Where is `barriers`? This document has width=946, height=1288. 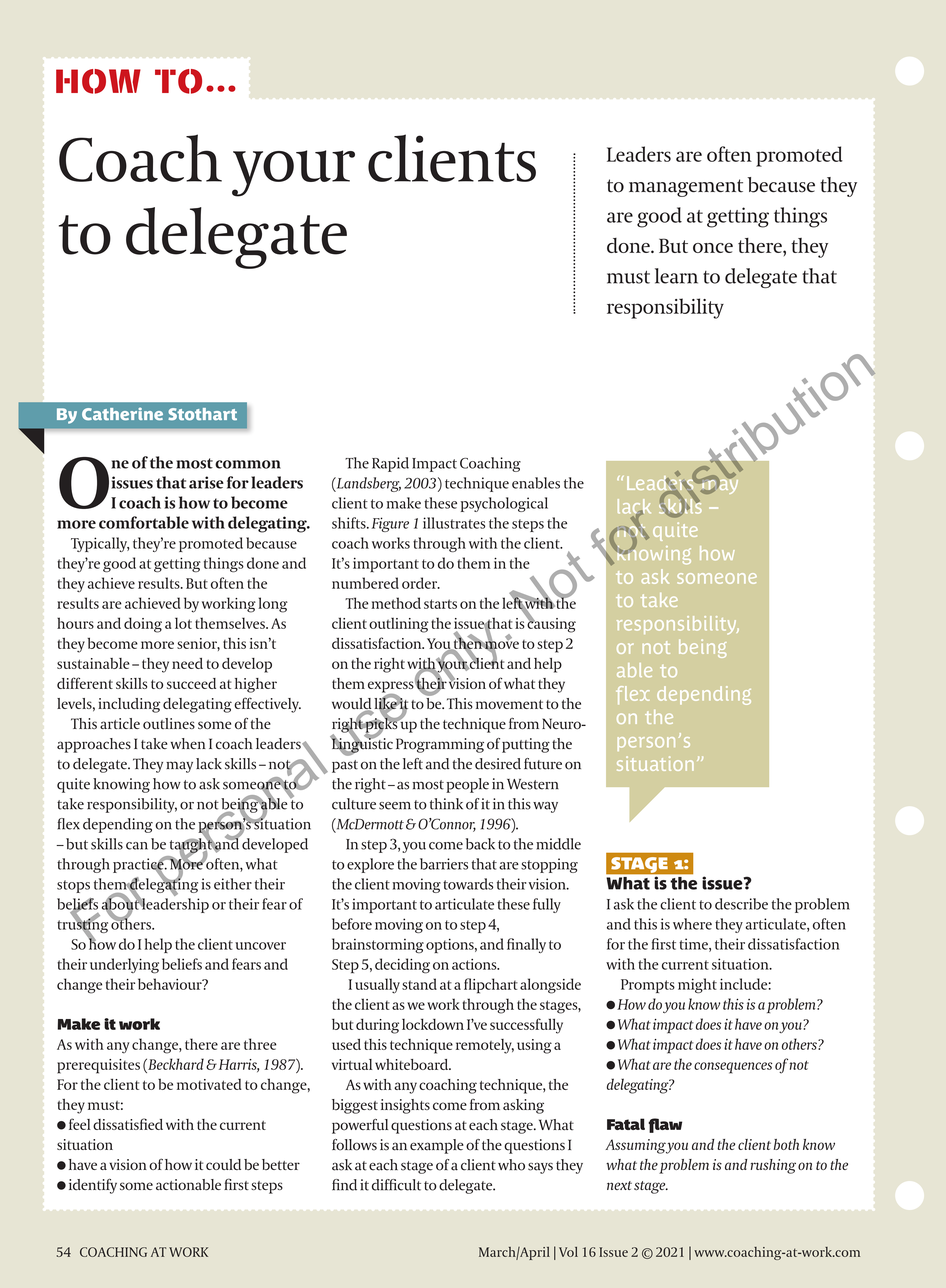 barriers is located at coordinates (444, 864).
